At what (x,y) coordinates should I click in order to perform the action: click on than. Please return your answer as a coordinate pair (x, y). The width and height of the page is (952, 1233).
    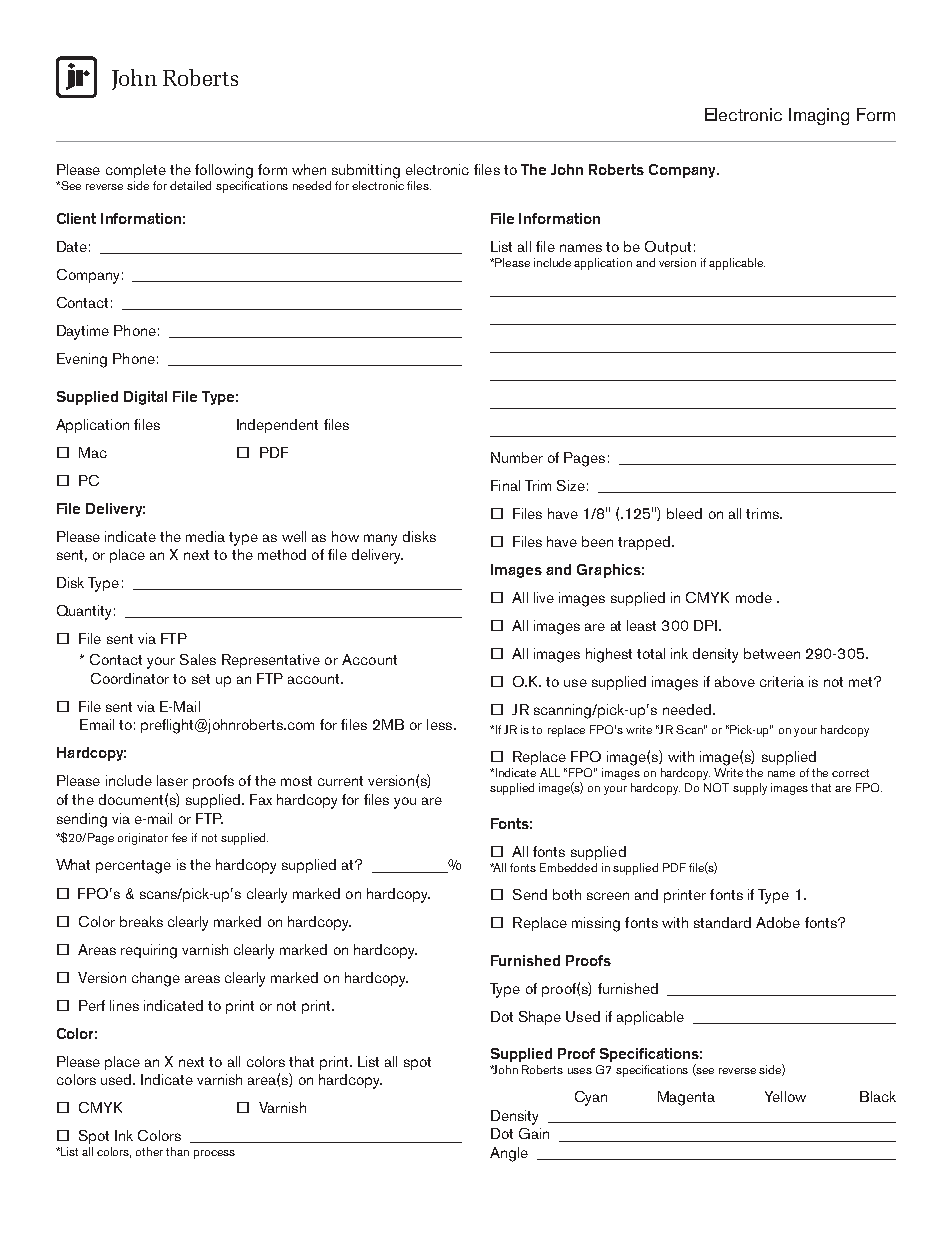
    Looking at the image, I should click on (177, 1151).
